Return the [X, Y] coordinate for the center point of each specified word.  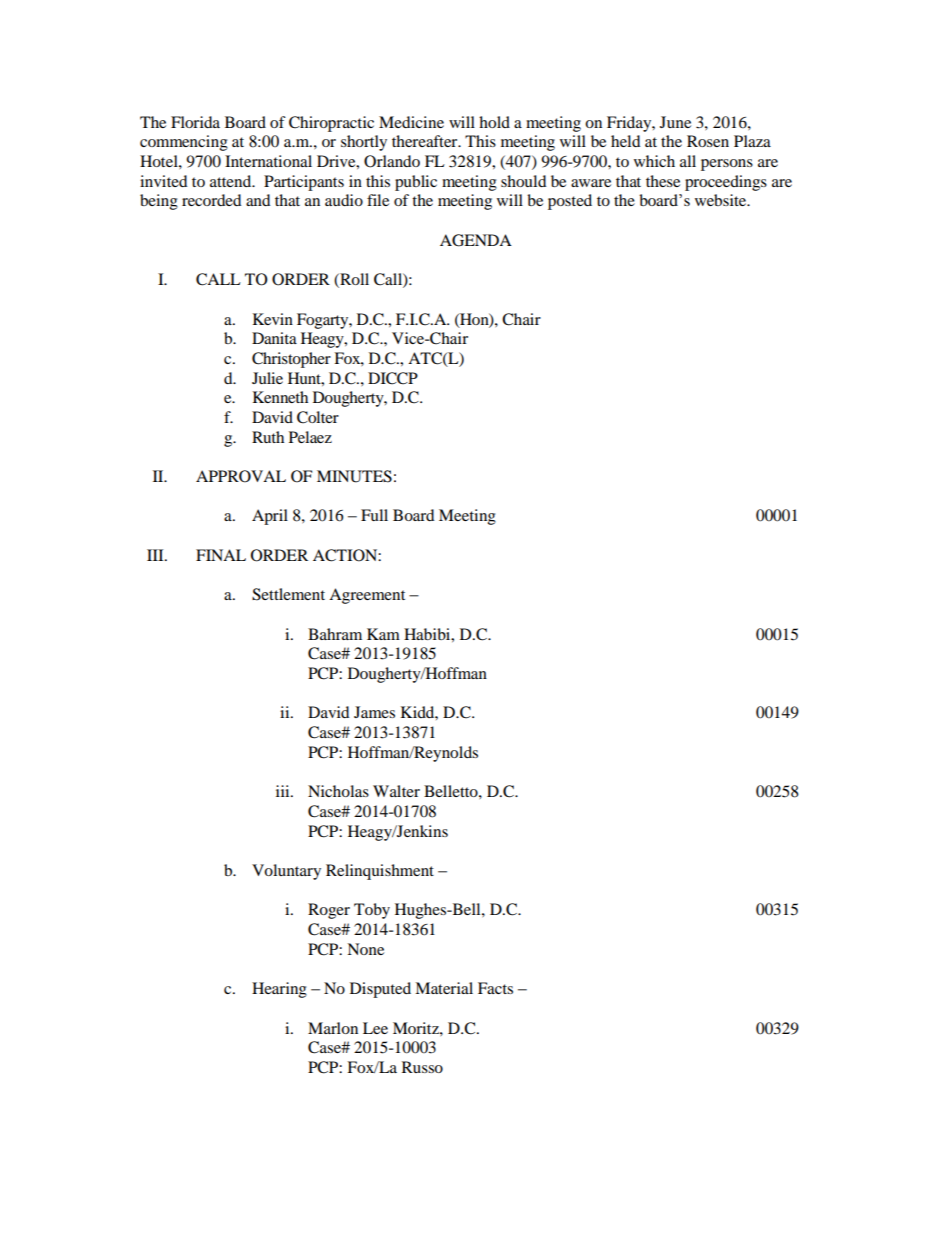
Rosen [708, 141]
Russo [422, 1067]
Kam [383, 634]
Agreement [367, 596]
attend [232, 181]
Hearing [279, 990]
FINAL [221, 555]
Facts [495, 988]
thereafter [426, 141]
